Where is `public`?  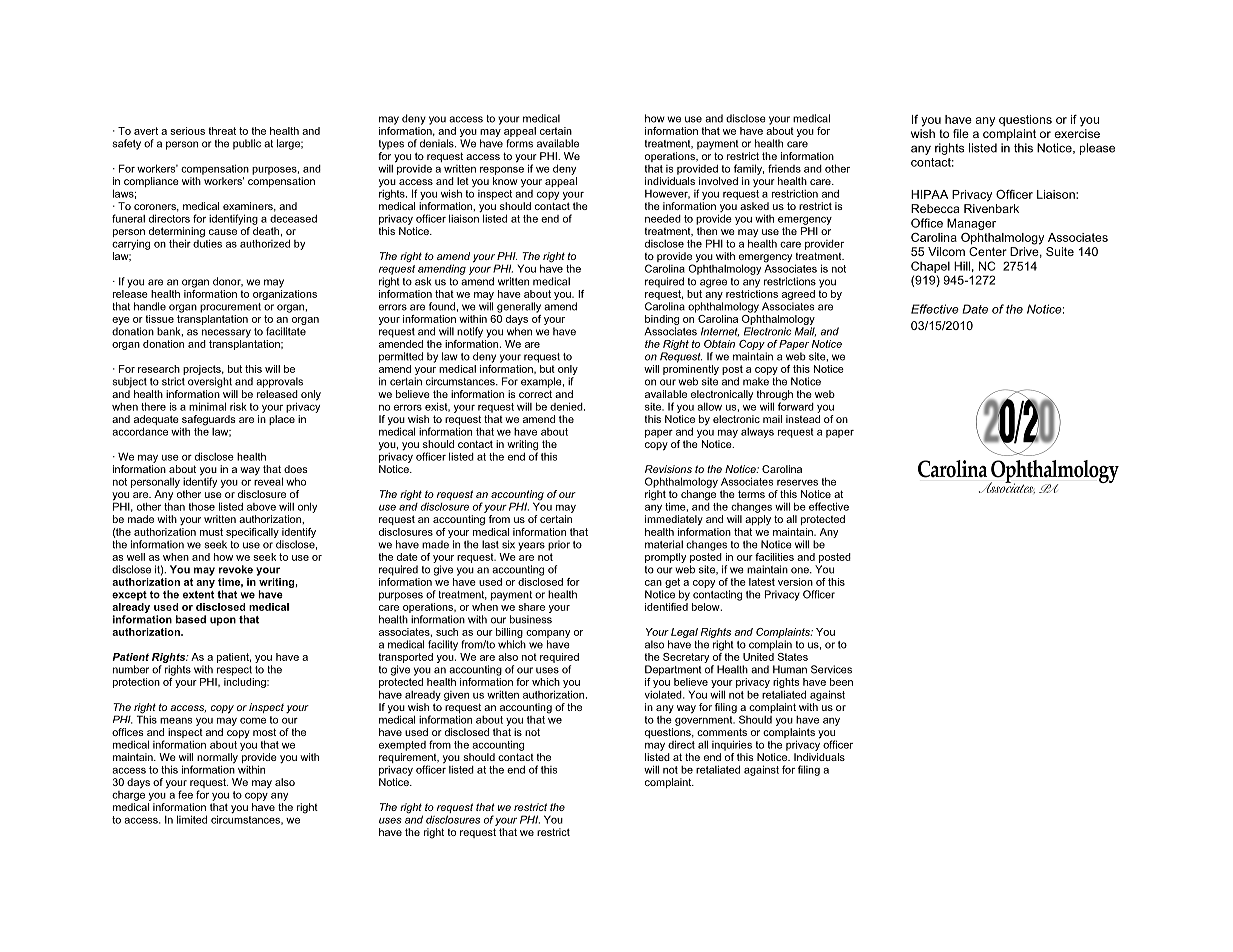
public is located at coordinates (247, 144).
